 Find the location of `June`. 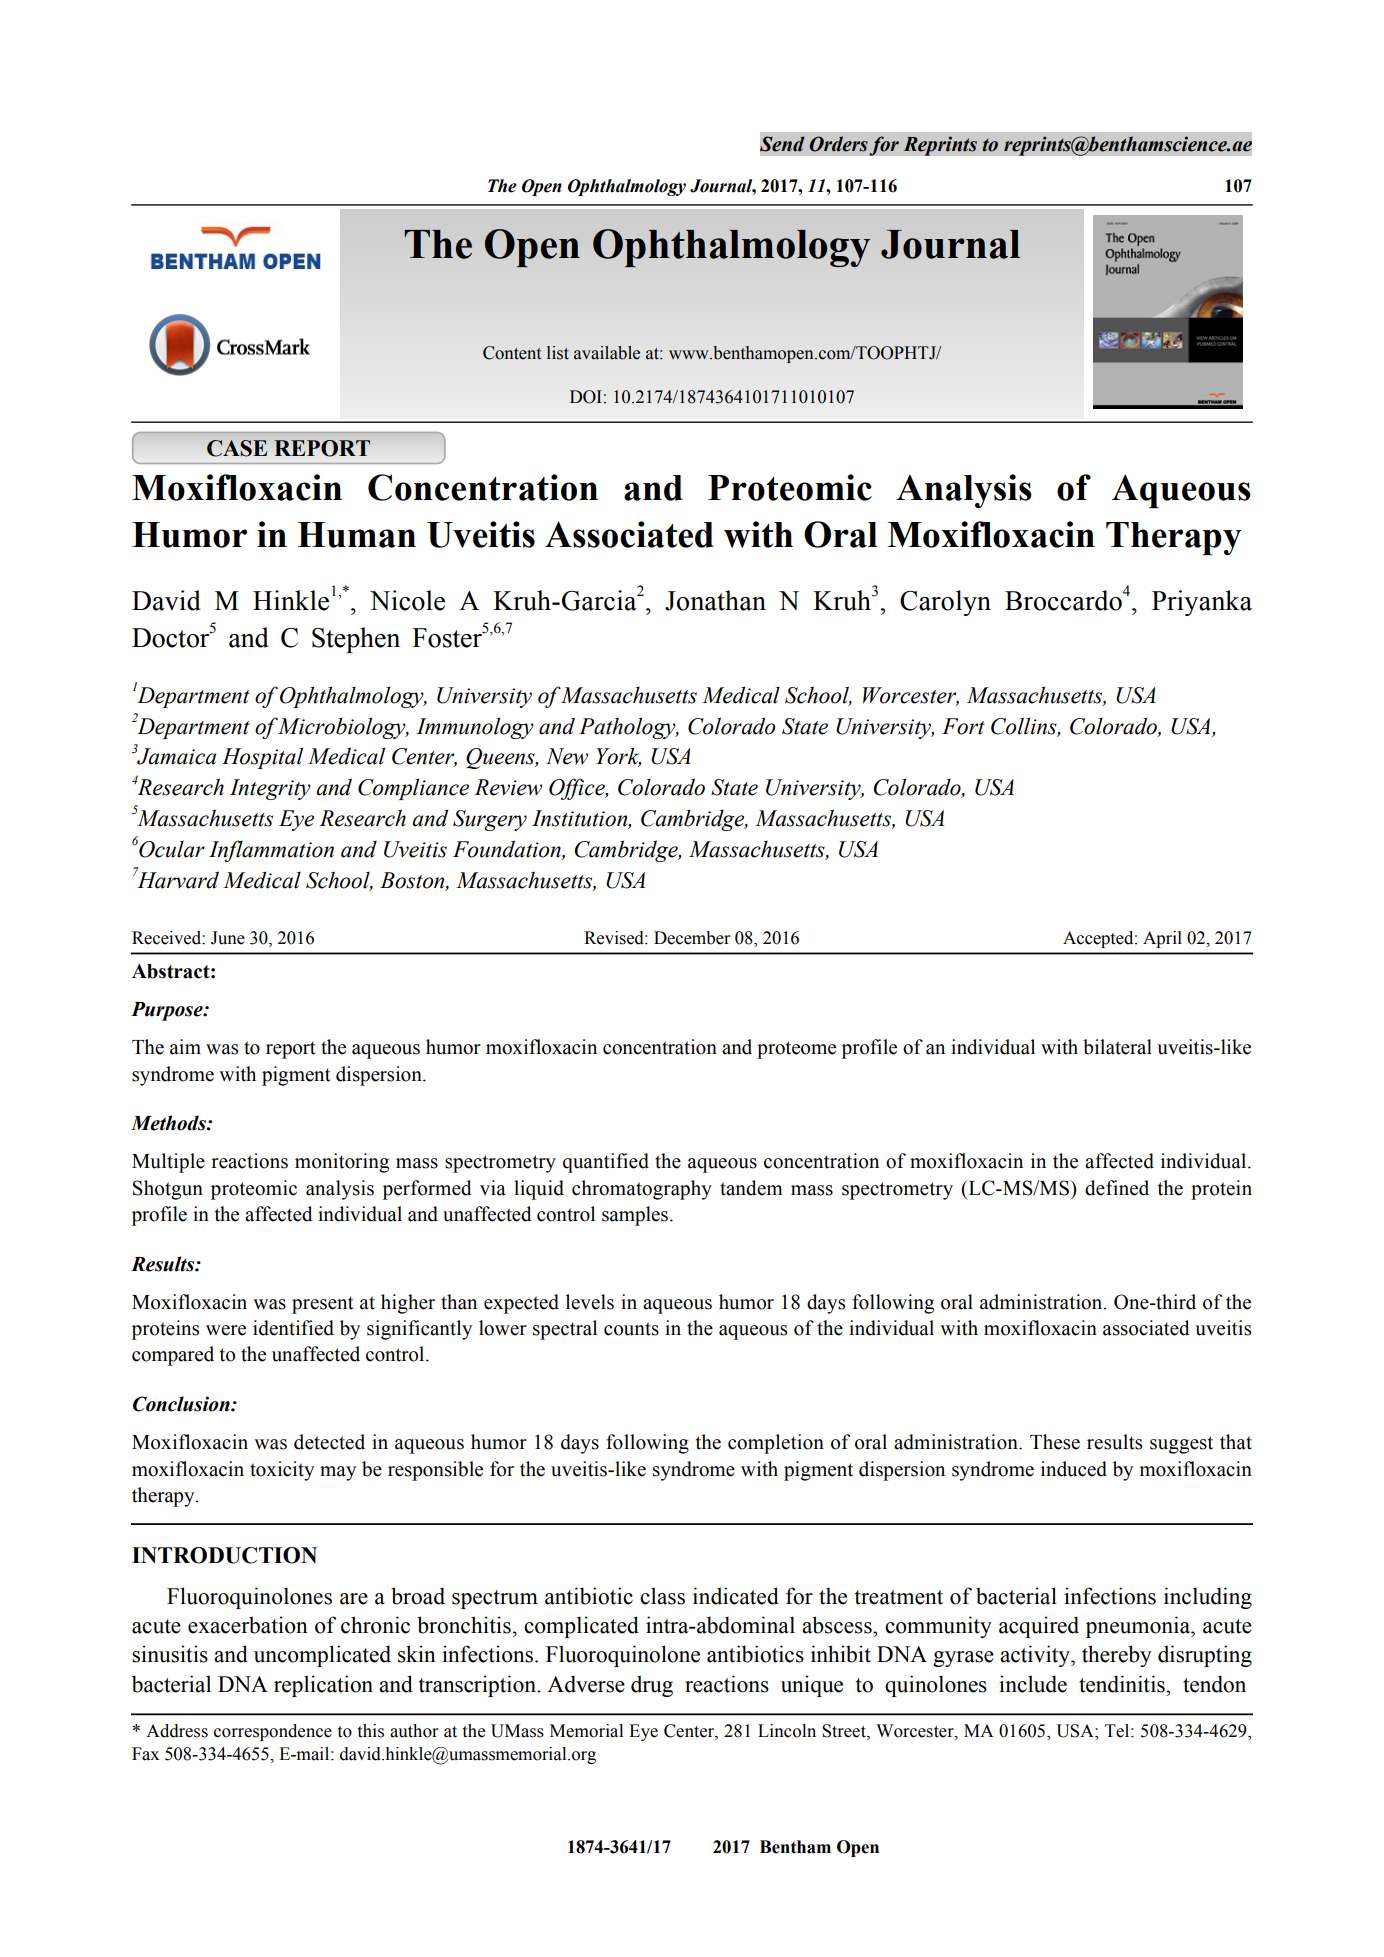

June is located at coordinates (228, 938).
